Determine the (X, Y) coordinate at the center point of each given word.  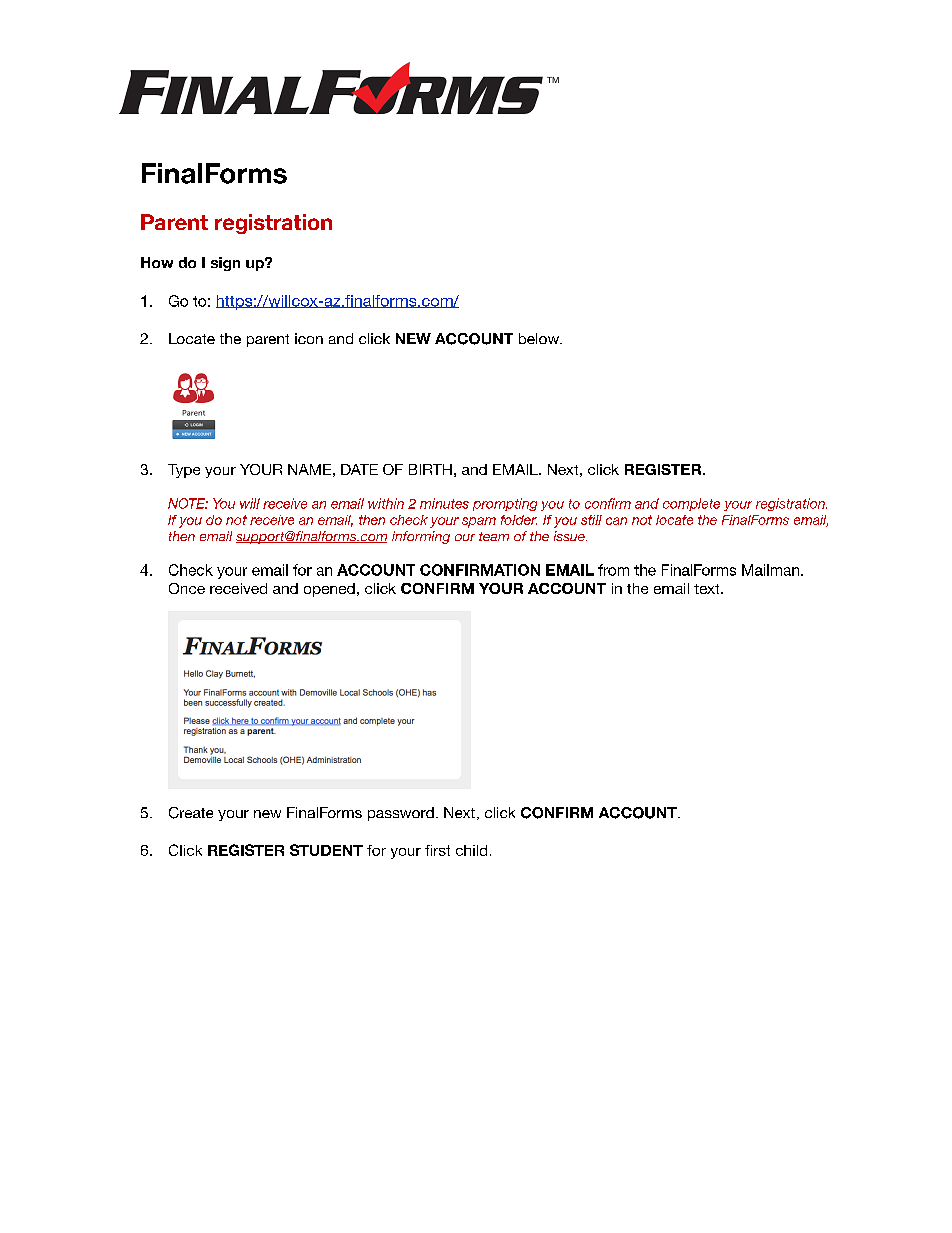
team (494, 536)
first (437, 850)
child (471, 850)
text (708, 589)
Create (191, 813)
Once (187, 588)
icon (309, 338)
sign (225, 264)
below (540, 338)
